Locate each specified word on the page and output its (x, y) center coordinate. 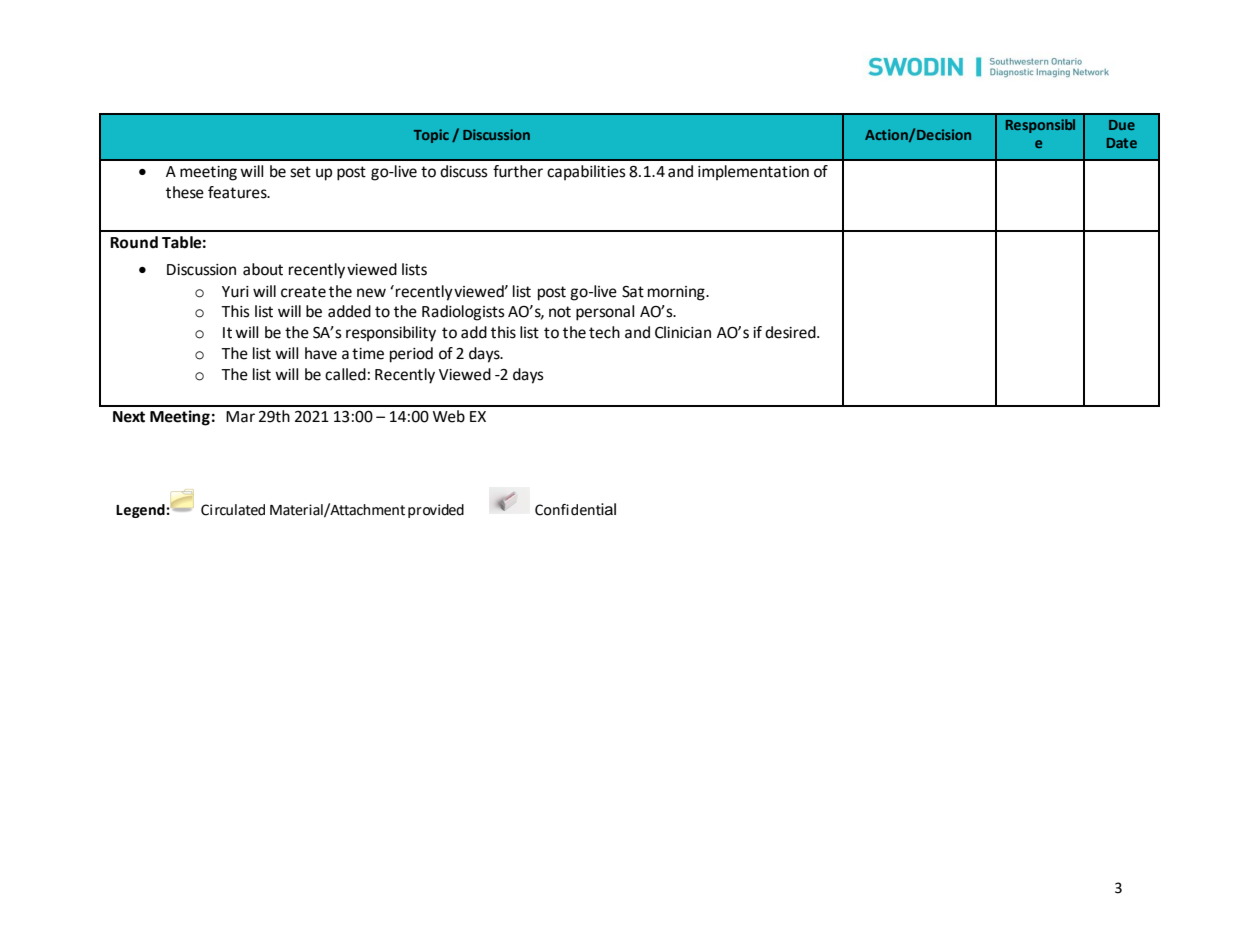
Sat (633, 292)
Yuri (235, 292)
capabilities (586, 172)
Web (449, 416)
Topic (431, 136)
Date (1122, 143)
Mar (240, 417)
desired (791, 332)
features (238, 192)
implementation (753, 172)
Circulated (233, 510)
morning (677, 293)
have (321, 353)
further (518, 171)
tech (604, 332)
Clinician (683, 332)
